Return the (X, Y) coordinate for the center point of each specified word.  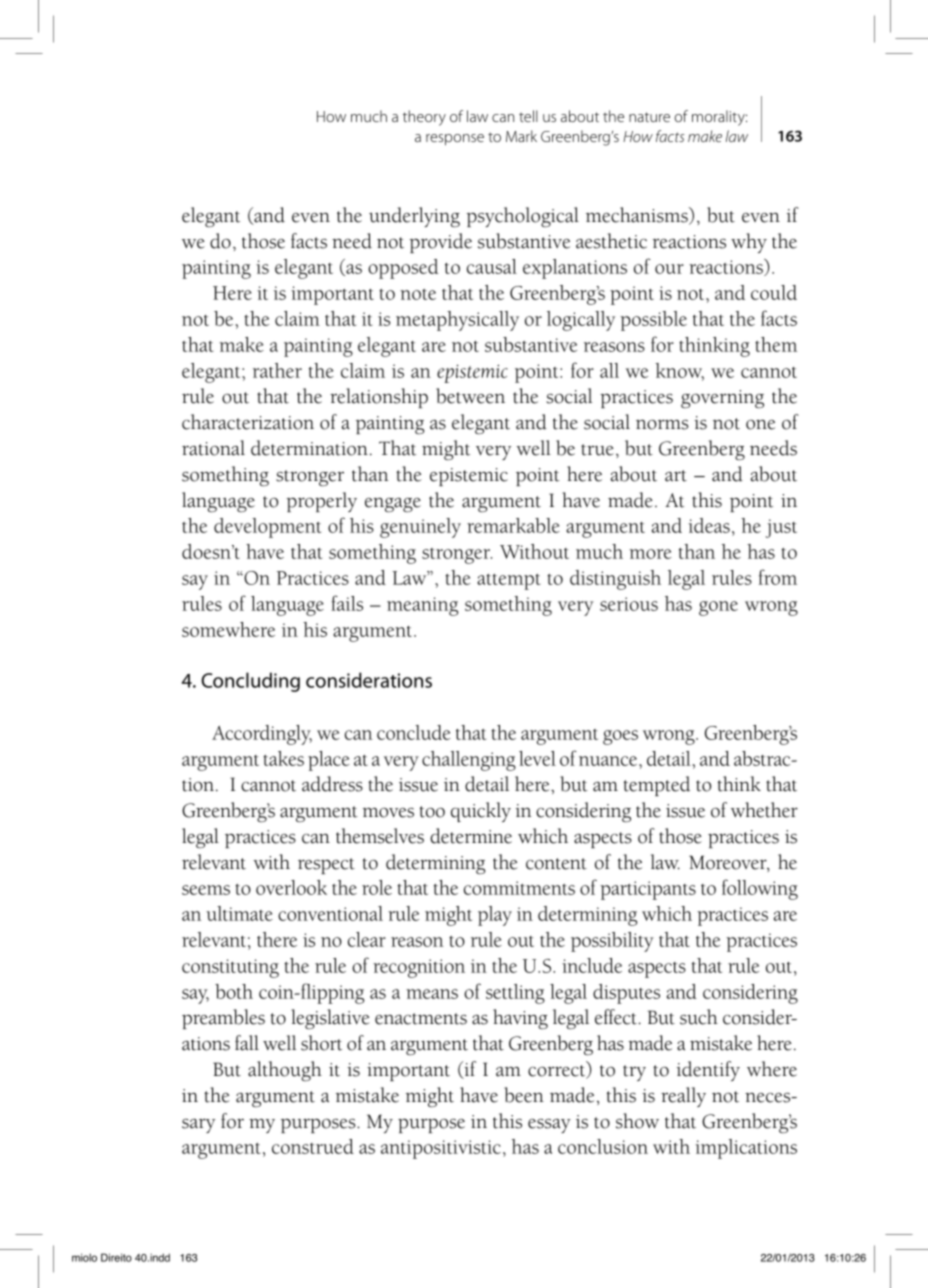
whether (764, 810)
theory (424, 118)
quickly (481, 812)
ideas (709, 525)
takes (284, 758)
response (455, 139)
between (470, 396)
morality (719, 118)
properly (321, 502)
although (285, 1071)
